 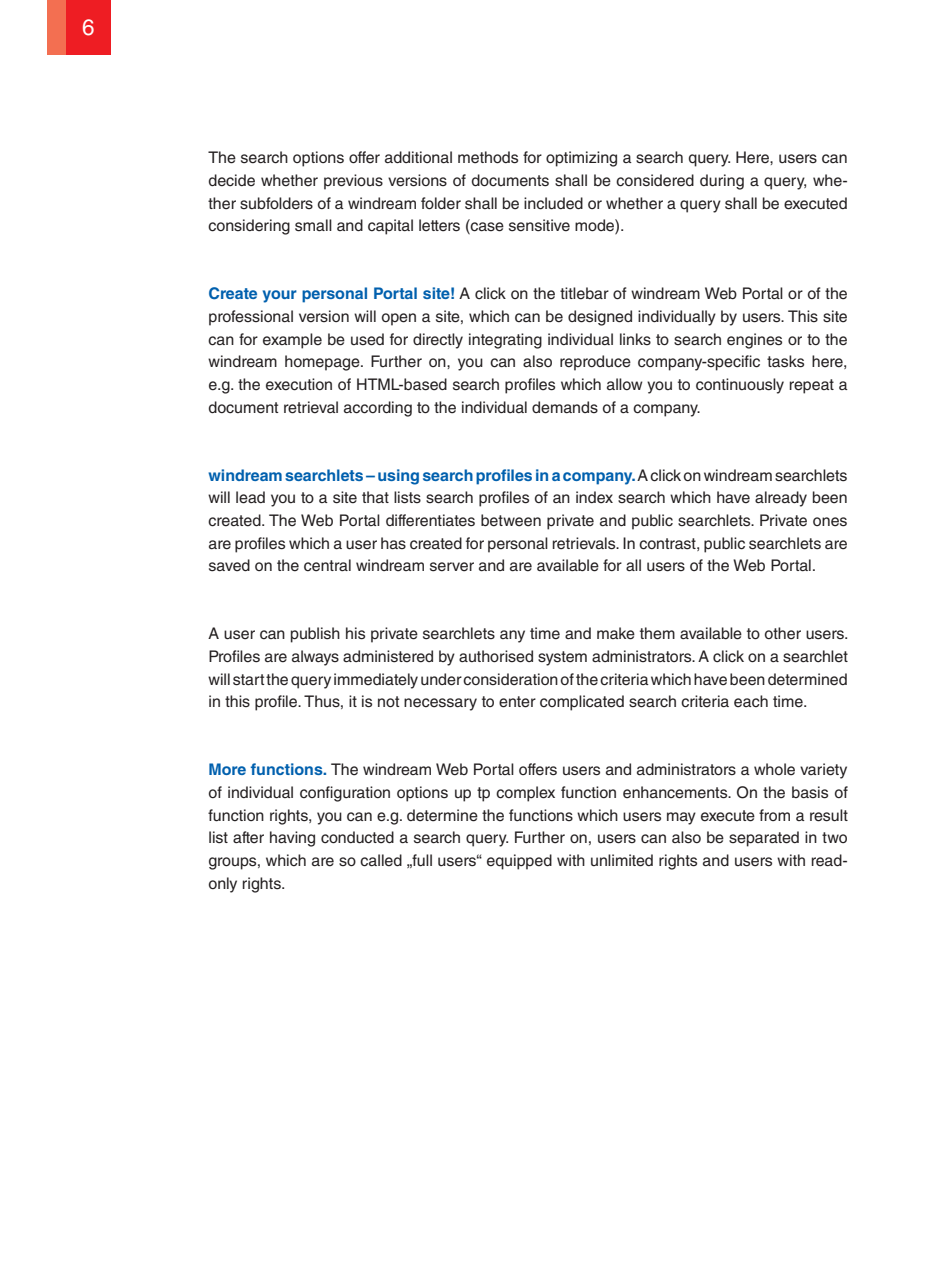 What do you see at coordinates (250, 497) in the page?
I see `lead` at bounding box center [250, 497].
